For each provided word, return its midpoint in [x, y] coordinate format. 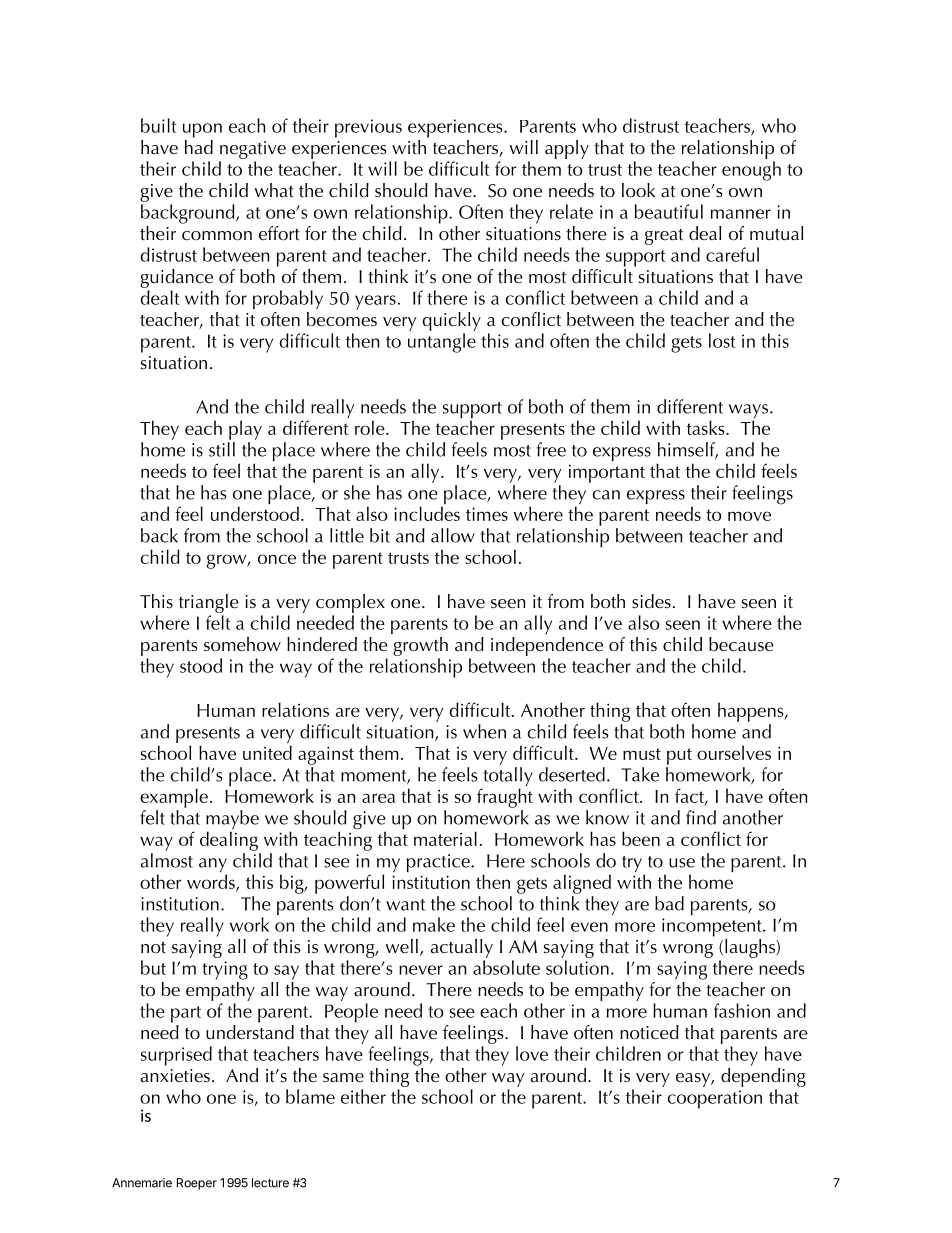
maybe [232, 821]
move [749, 516]
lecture [270, 1183]
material [445, 838]
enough [751, 171]
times [487, 514]
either [363, 1096]
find [701, 817]
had [199, 145]
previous [368, 128]
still [222, 449]
